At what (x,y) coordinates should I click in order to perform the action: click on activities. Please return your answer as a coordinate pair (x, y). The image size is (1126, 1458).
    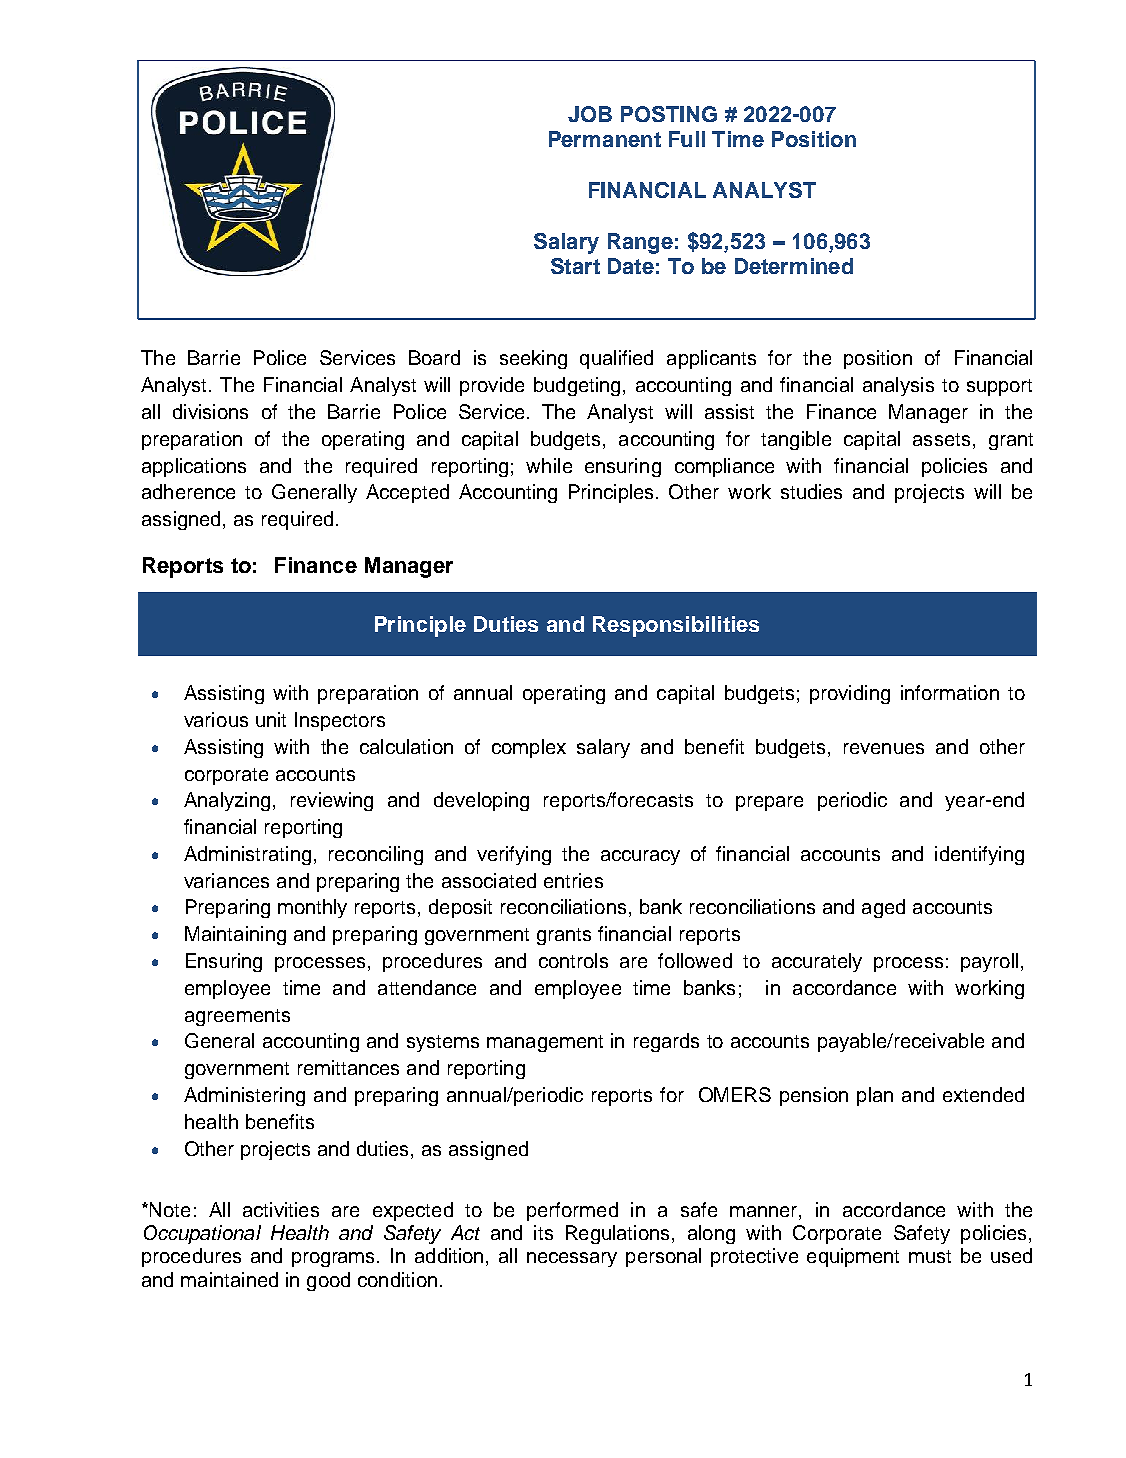
    Looking at the image, I should click on (281, 1209).
